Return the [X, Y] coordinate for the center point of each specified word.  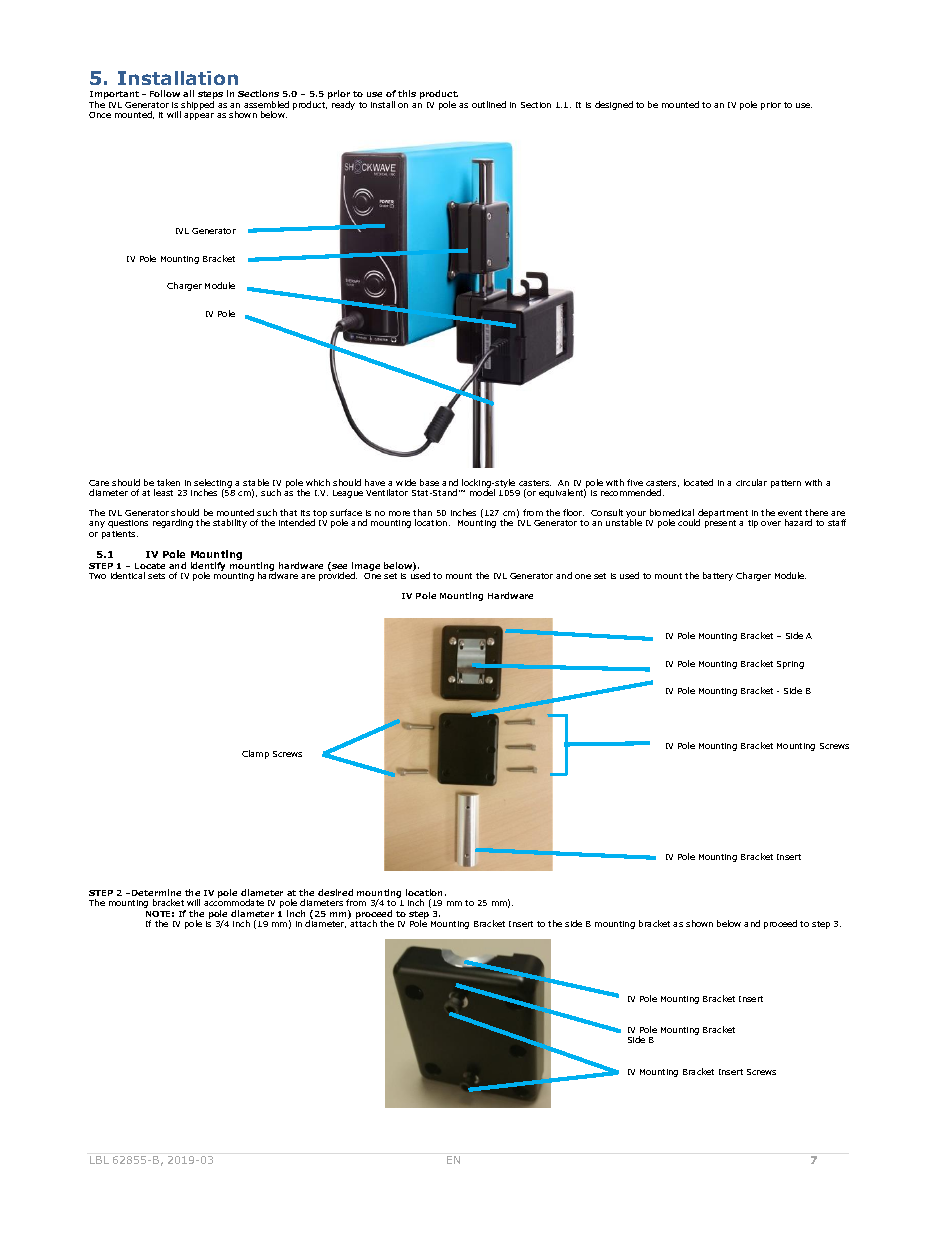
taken [168, 482]
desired [335, 892]
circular [751, 482]
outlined [489, 104]
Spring [790, 665]
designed [614, 105]
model [482, 492]
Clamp [255, 754]
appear [199, 116]
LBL [99, 1160]
